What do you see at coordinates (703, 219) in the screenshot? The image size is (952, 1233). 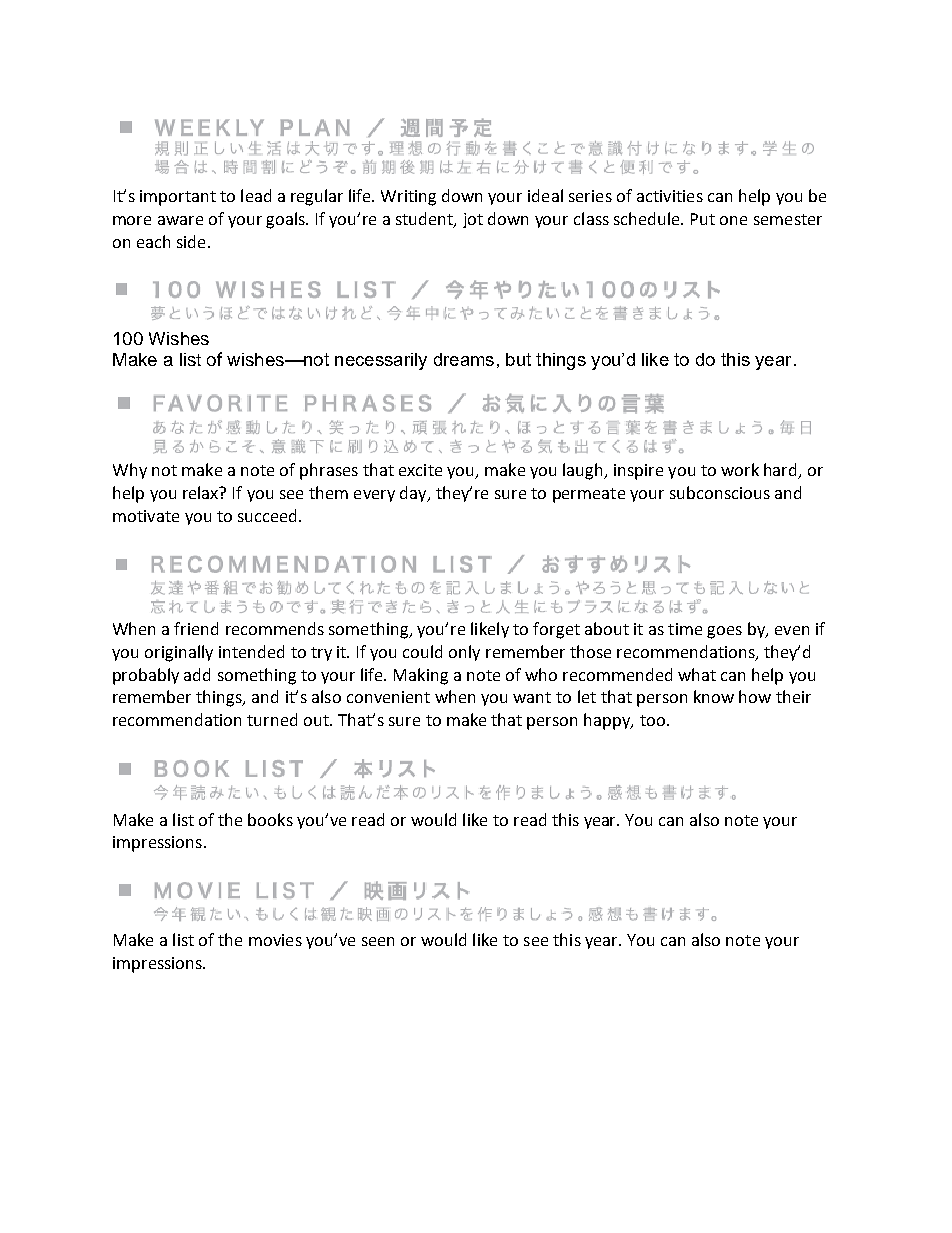 I see `Put` at bounding box center [703, 219].
